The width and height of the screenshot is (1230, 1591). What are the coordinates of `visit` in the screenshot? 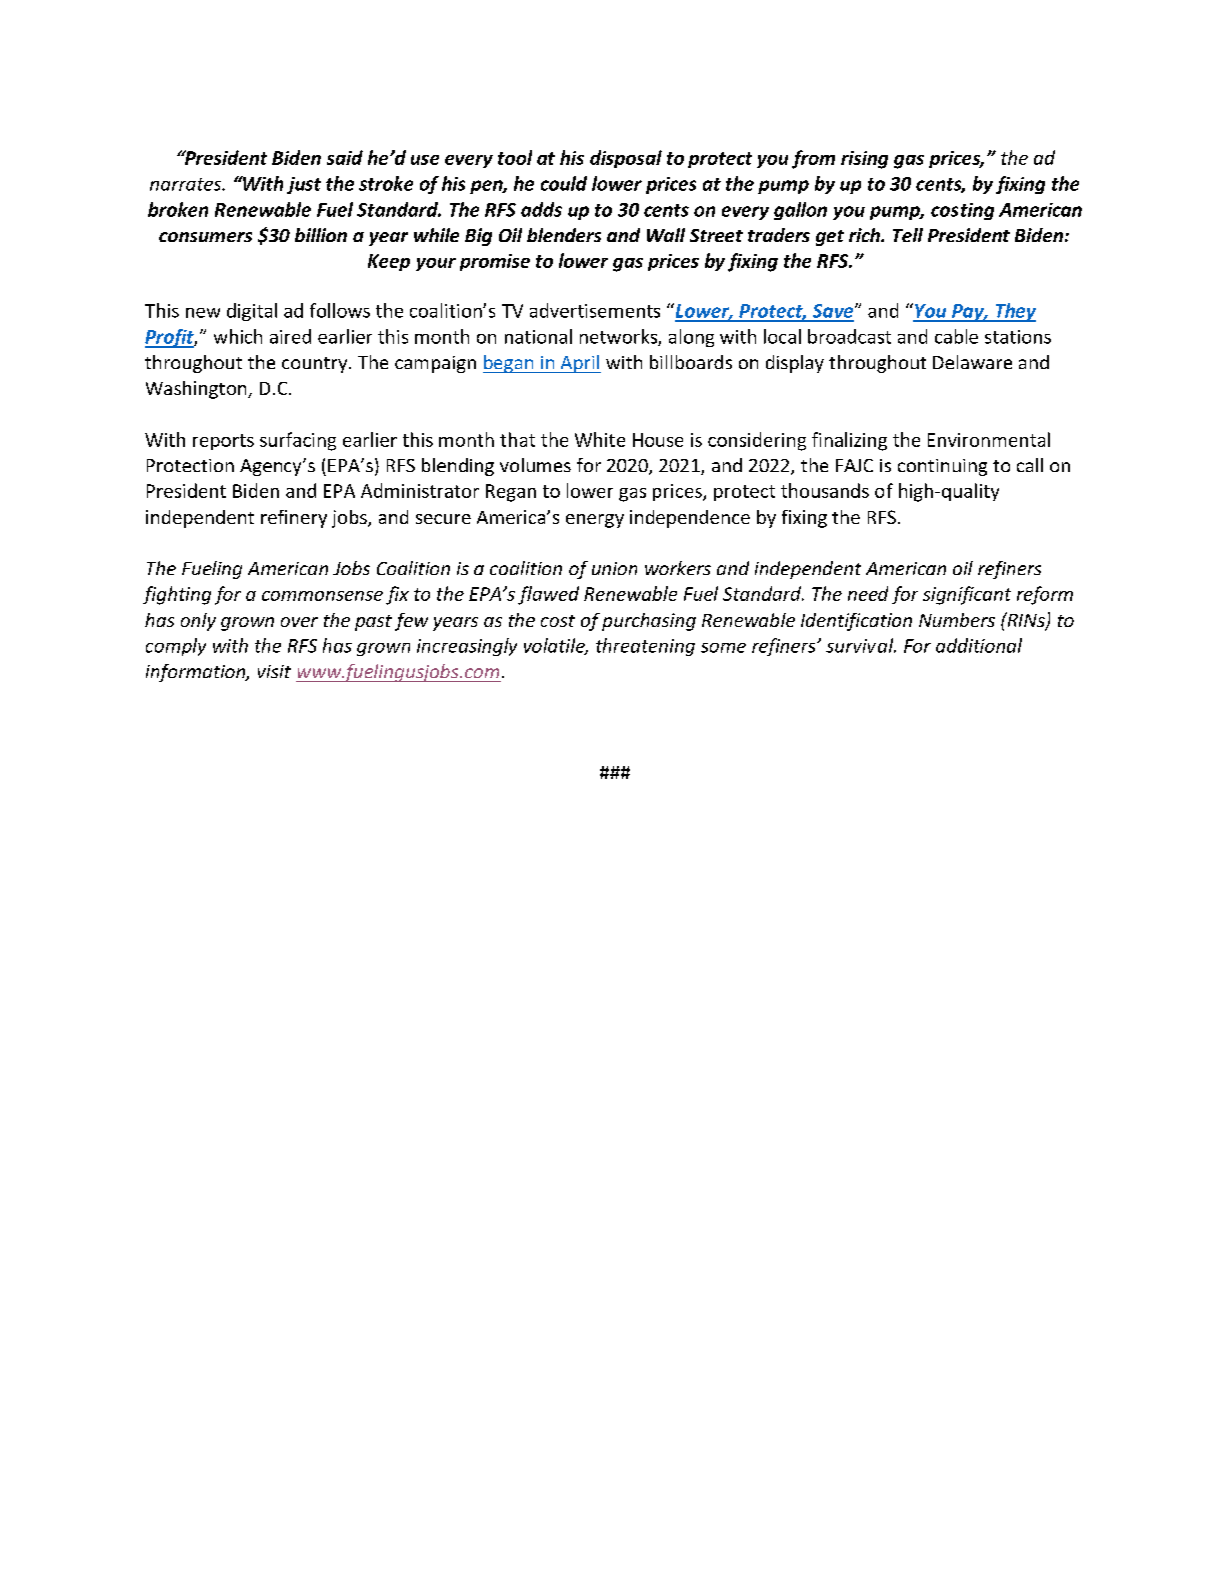 It's located at (274, 671).
